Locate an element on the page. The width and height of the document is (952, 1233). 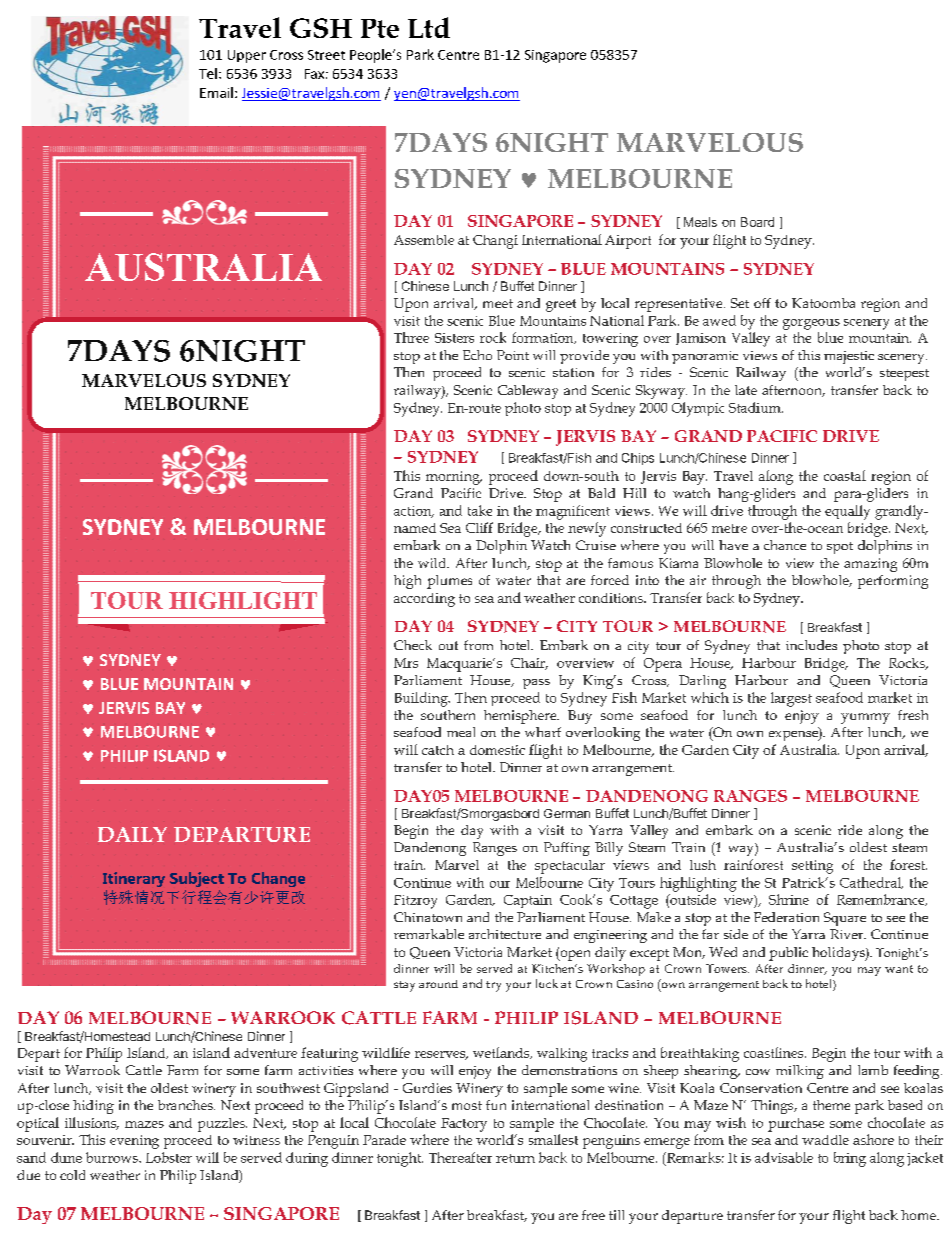
includes is located at coordinates (811, 645).
